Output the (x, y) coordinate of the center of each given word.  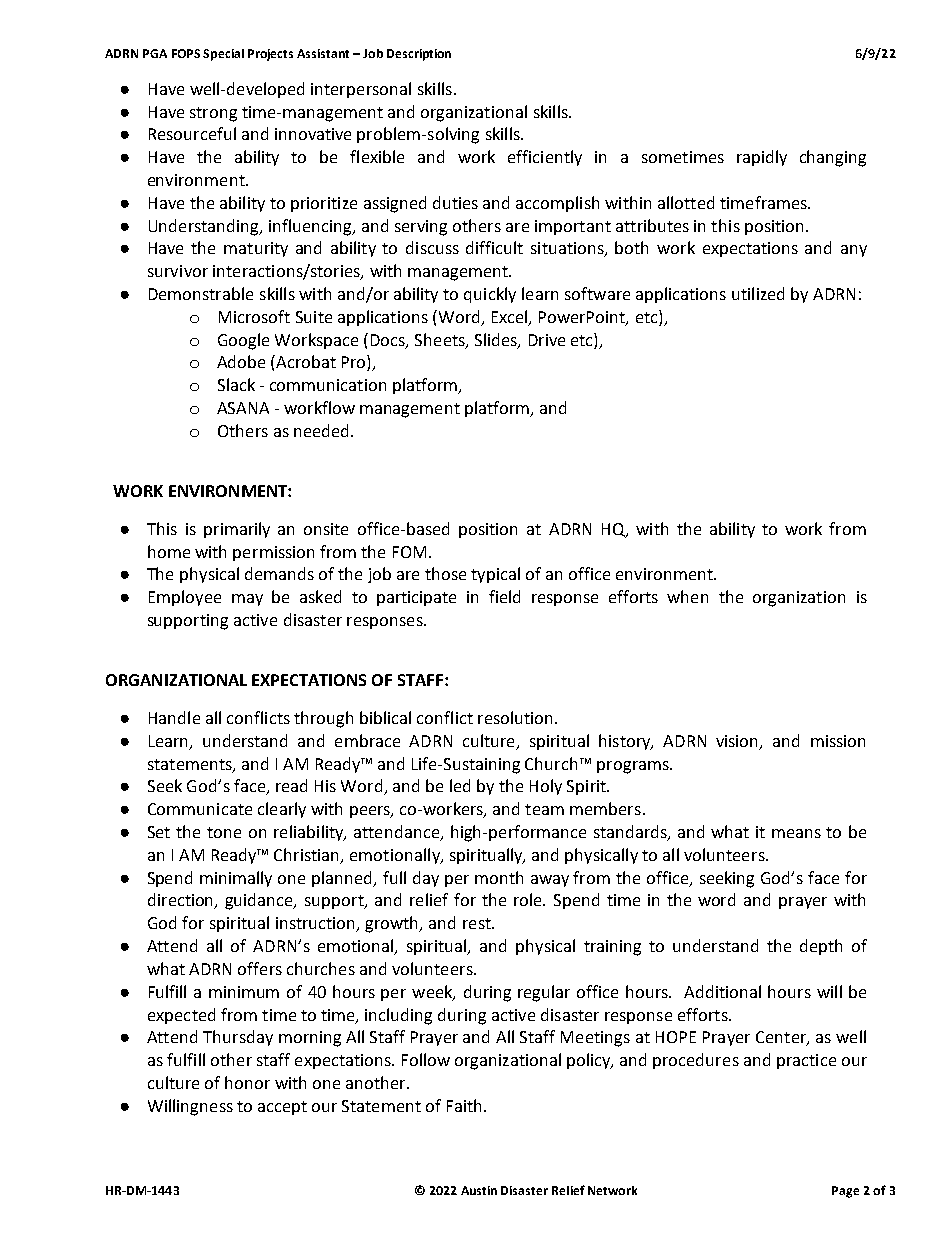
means (796, 833)
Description (419, 55)
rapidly (762, 158)
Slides (497, 340)
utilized (758, 293)
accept (282, 1108)
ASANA (243, 408)
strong (213, 114)
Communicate (200, 809)
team (544, 809)
